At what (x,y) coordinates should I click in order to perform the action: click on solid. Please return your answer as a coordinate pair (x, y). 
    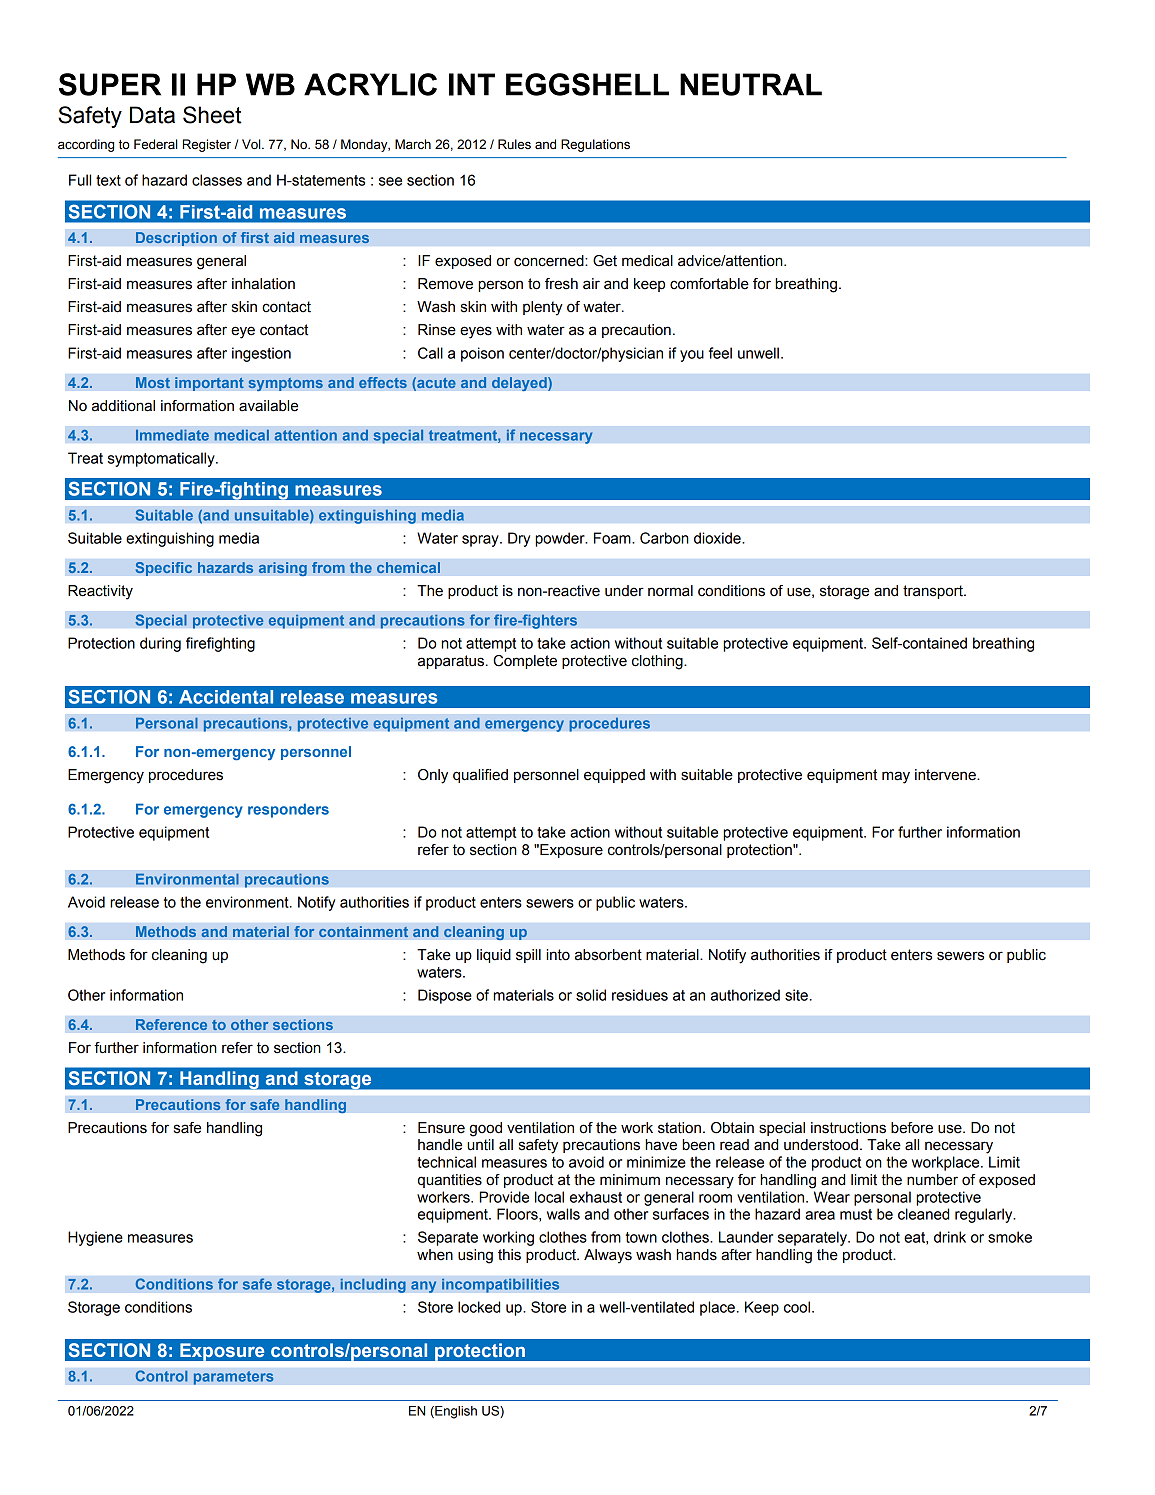
    Looking at the image, I should click on (591, 995).
